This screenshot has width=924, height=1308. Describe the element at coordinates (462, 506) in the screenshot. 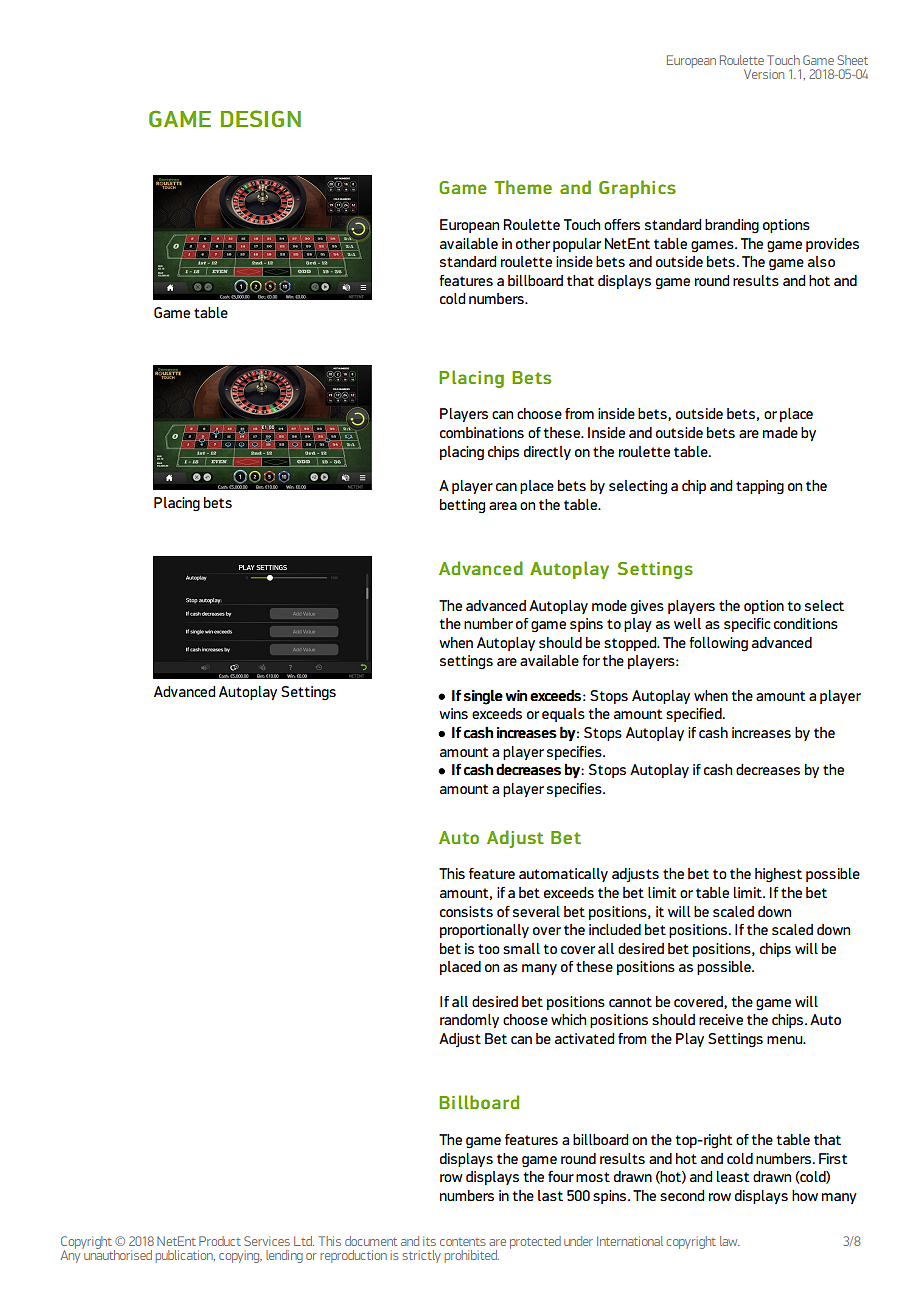

I see `betting` at that location.
